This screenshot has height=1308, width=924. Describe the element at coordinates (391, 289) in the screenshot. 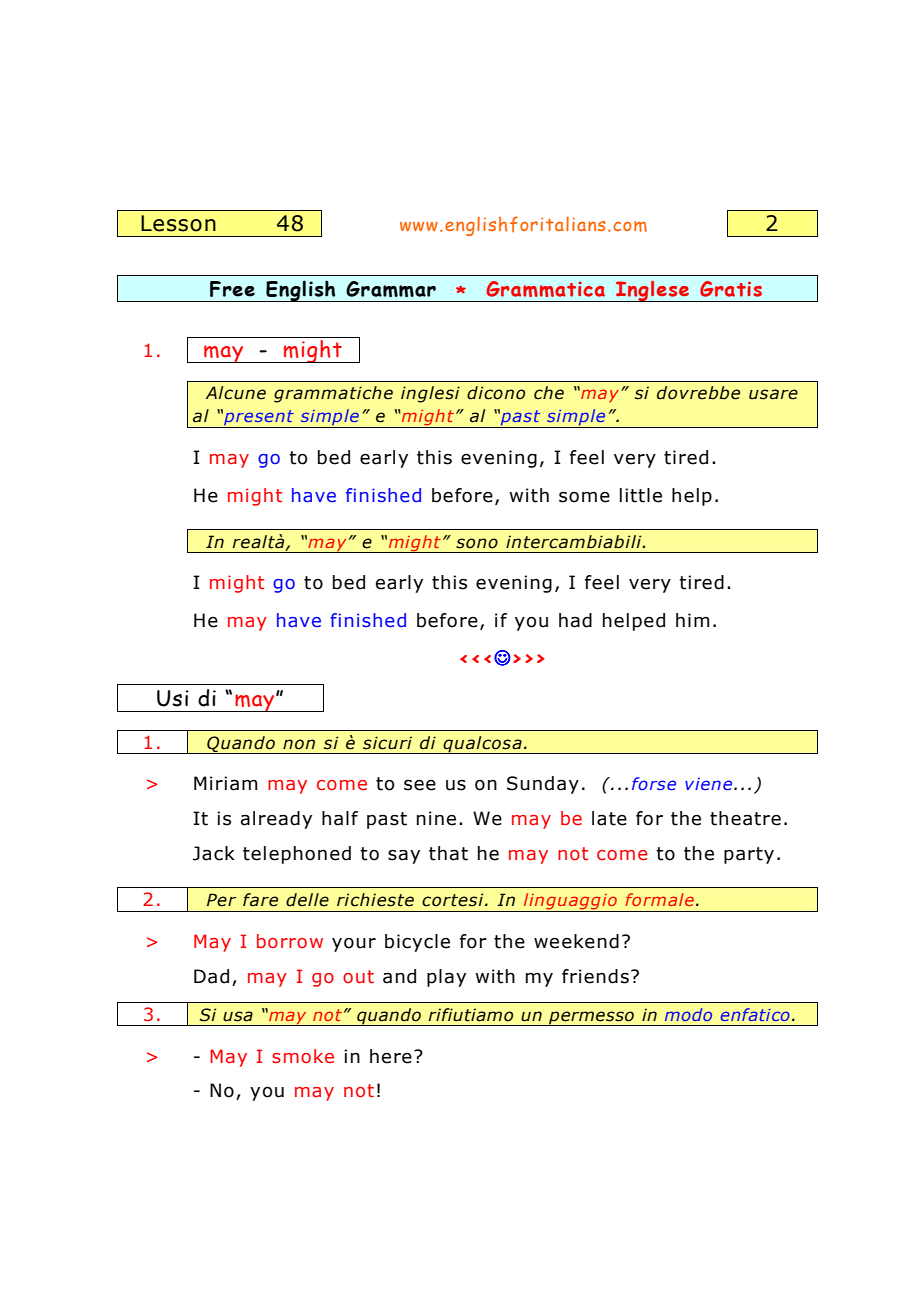

I see `Grammar` at that location.
